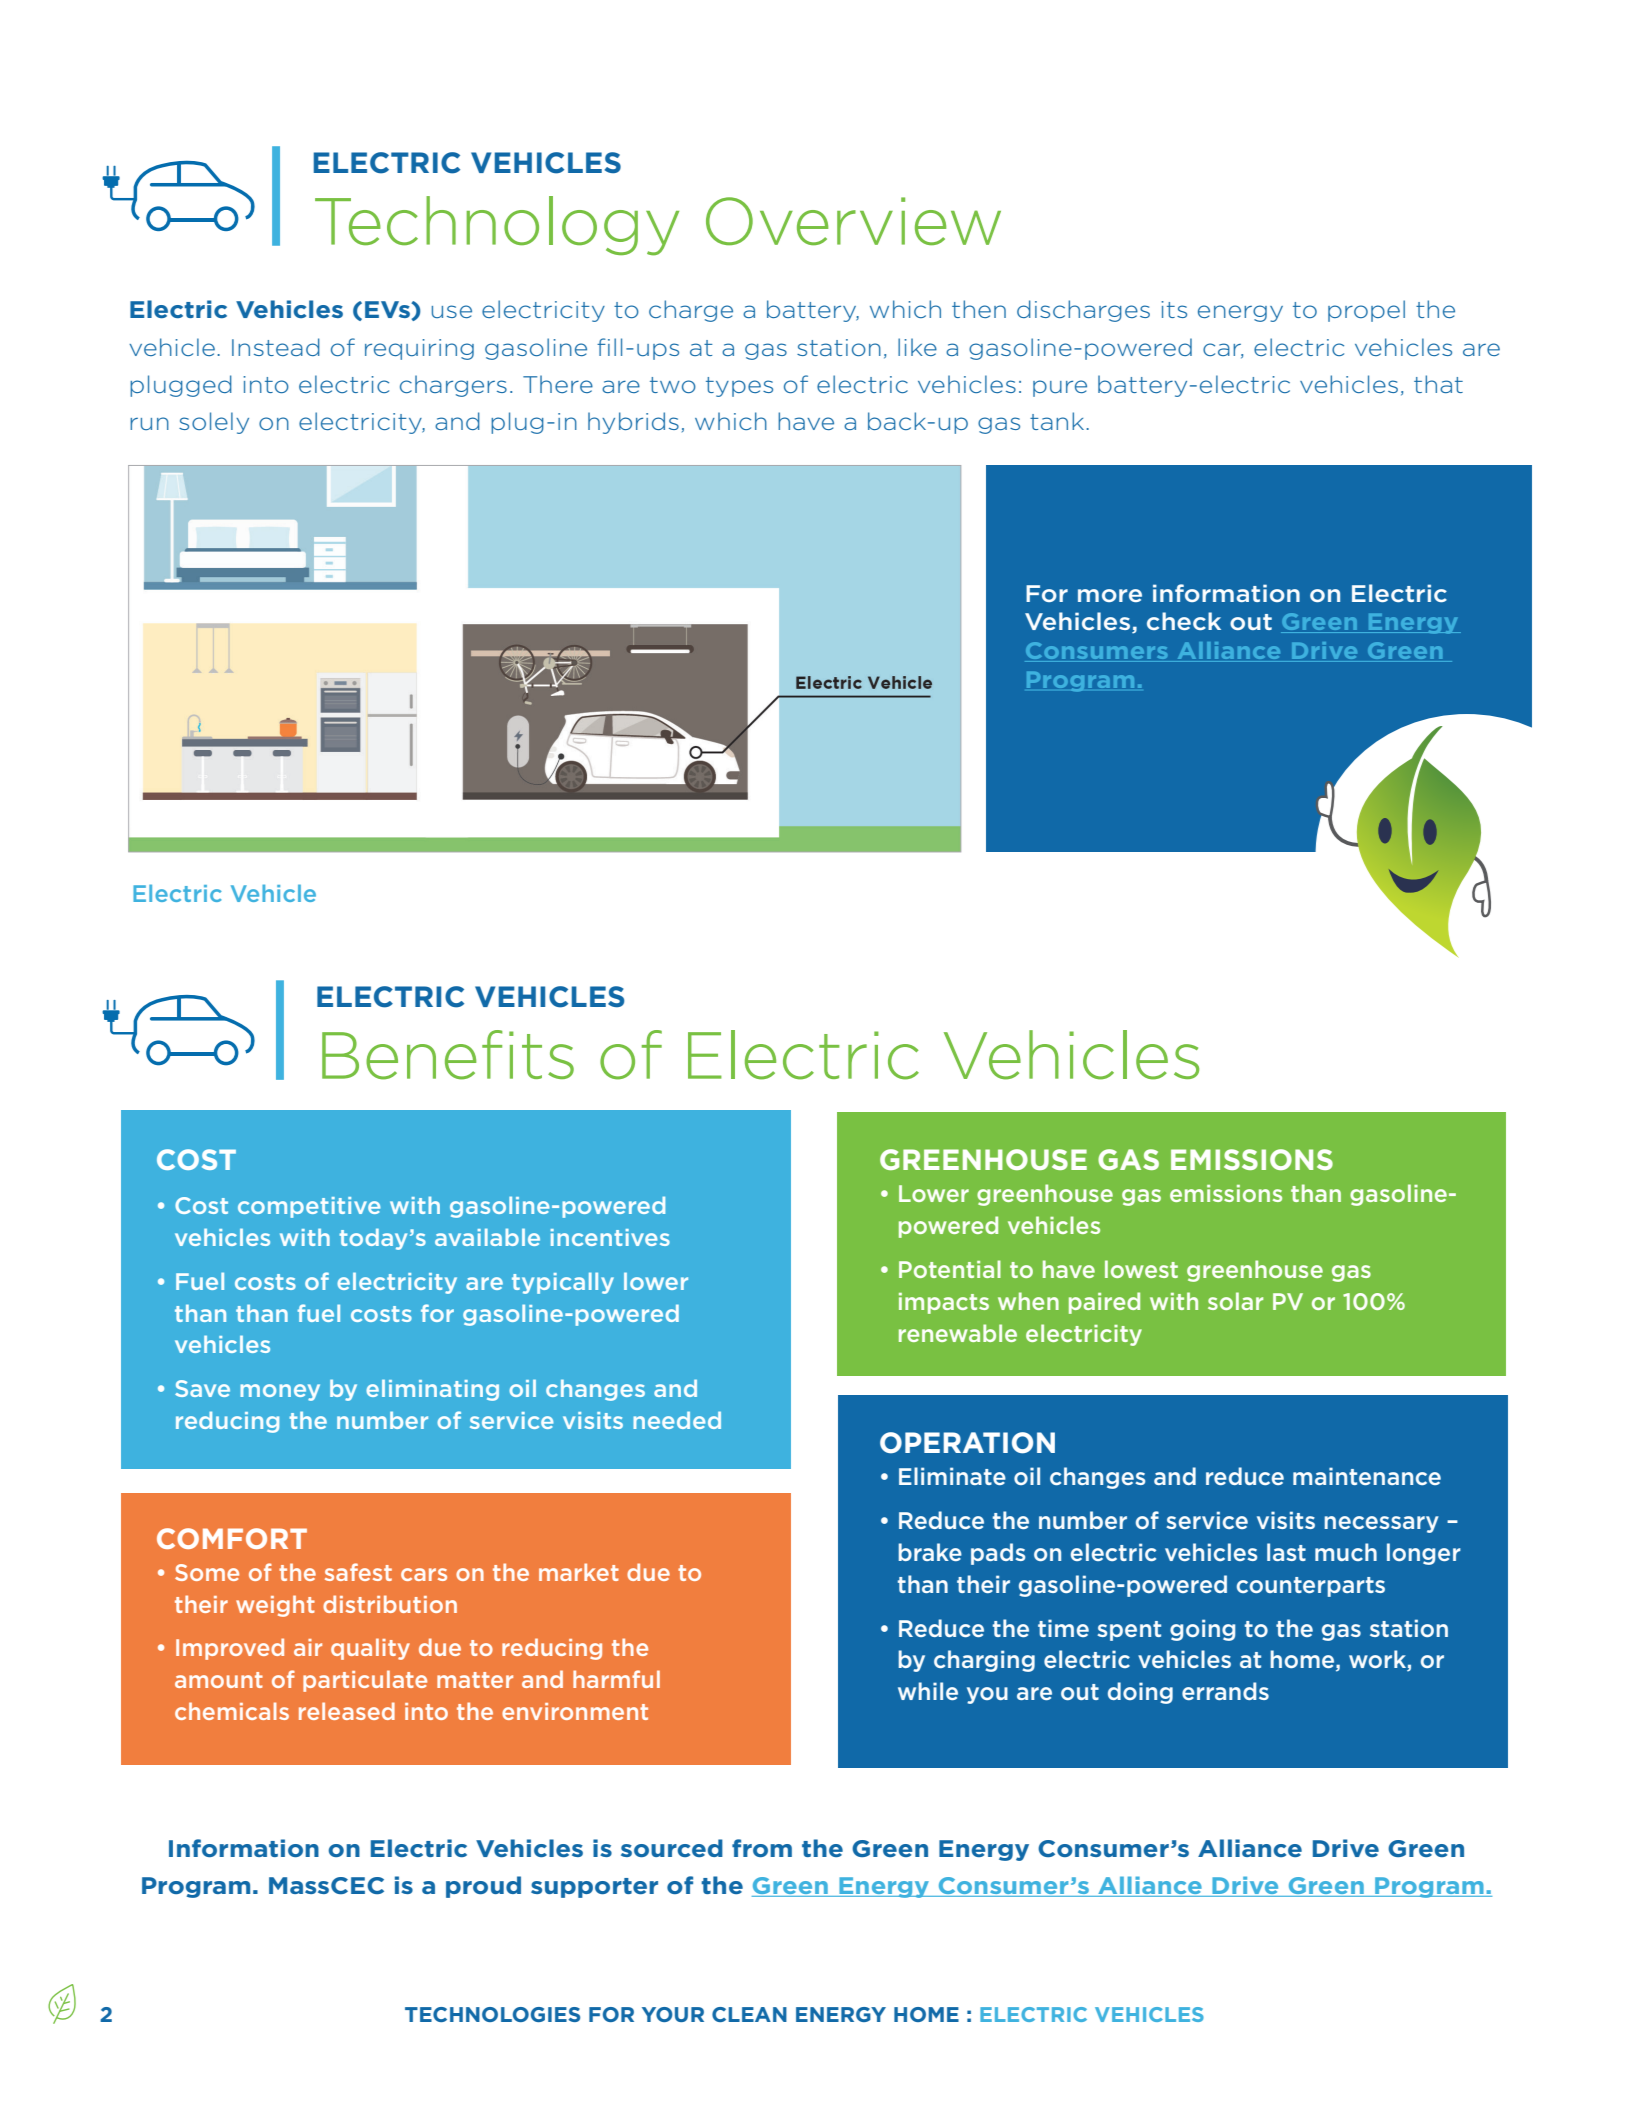  Describe the element at coordinates (276, 347) in the document. I see `Instead` at that location.
